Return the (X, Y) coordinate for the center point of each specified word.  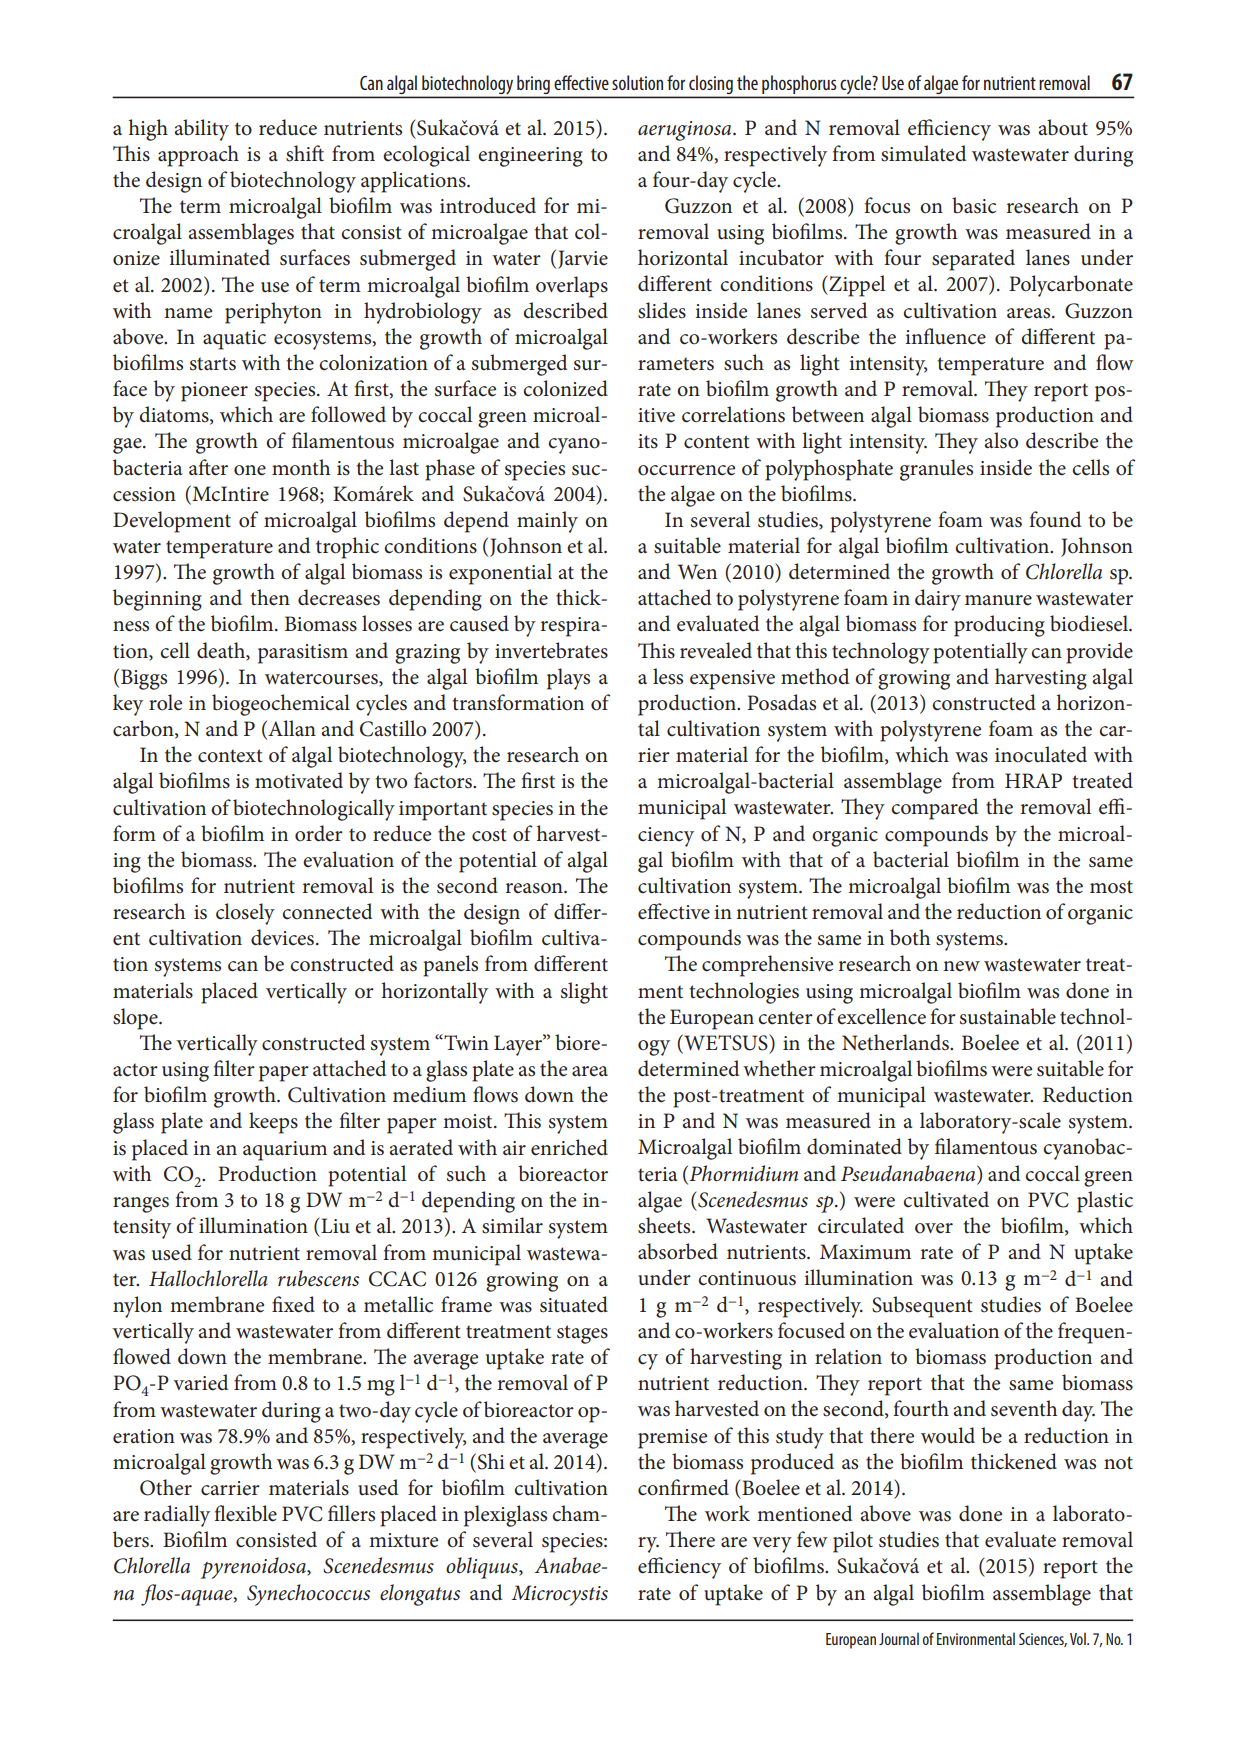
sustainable (1008, 1016)
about (1063, 127)
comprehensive (767, 966)
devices (284, 937)
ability (202, 130)
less (668, 676)
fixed (293, 1304)
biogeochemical (281, 705)
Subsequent (922, 1307)
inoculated (1041, 754)
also (1001, 440)
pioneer (214, 392)
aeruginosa (686, 131)
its (648, 441)
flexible (245, 1513)
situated (574, 1304)
